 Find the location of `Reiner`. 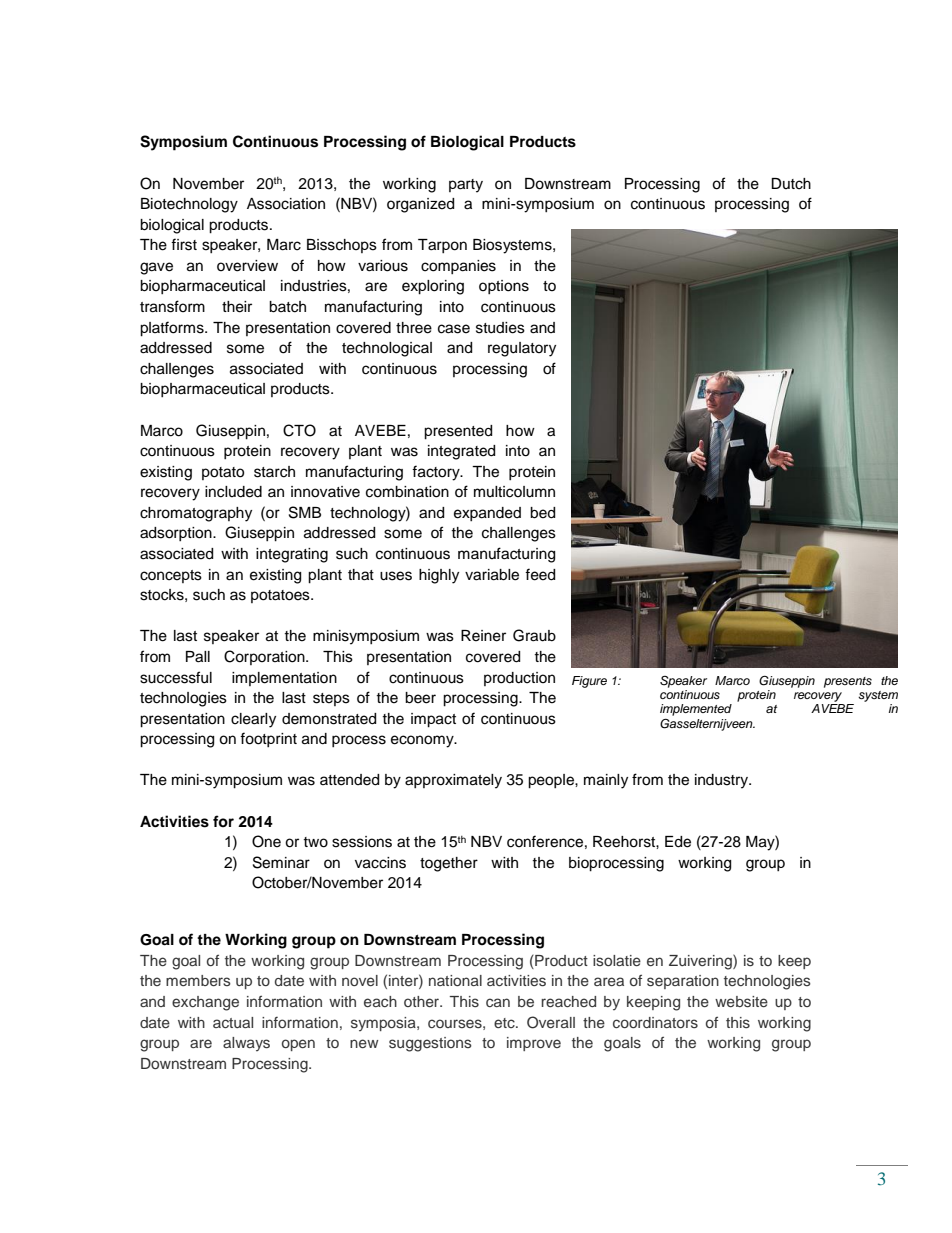

Reiner is located at coordinates (483, 636).
